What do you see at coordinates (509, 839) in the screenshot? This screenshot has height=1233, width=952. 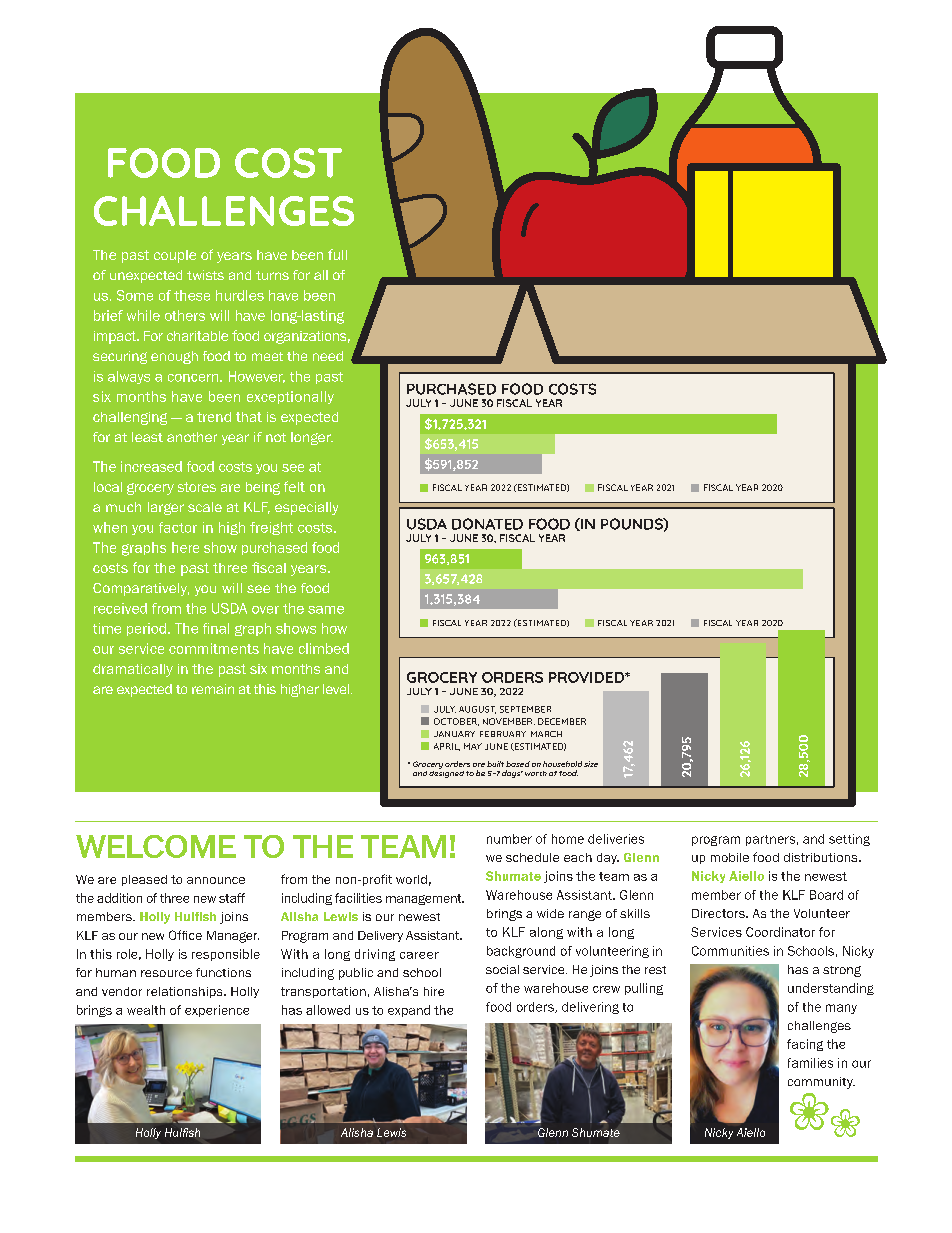 I see `number` at bounding box center [509, 839].
